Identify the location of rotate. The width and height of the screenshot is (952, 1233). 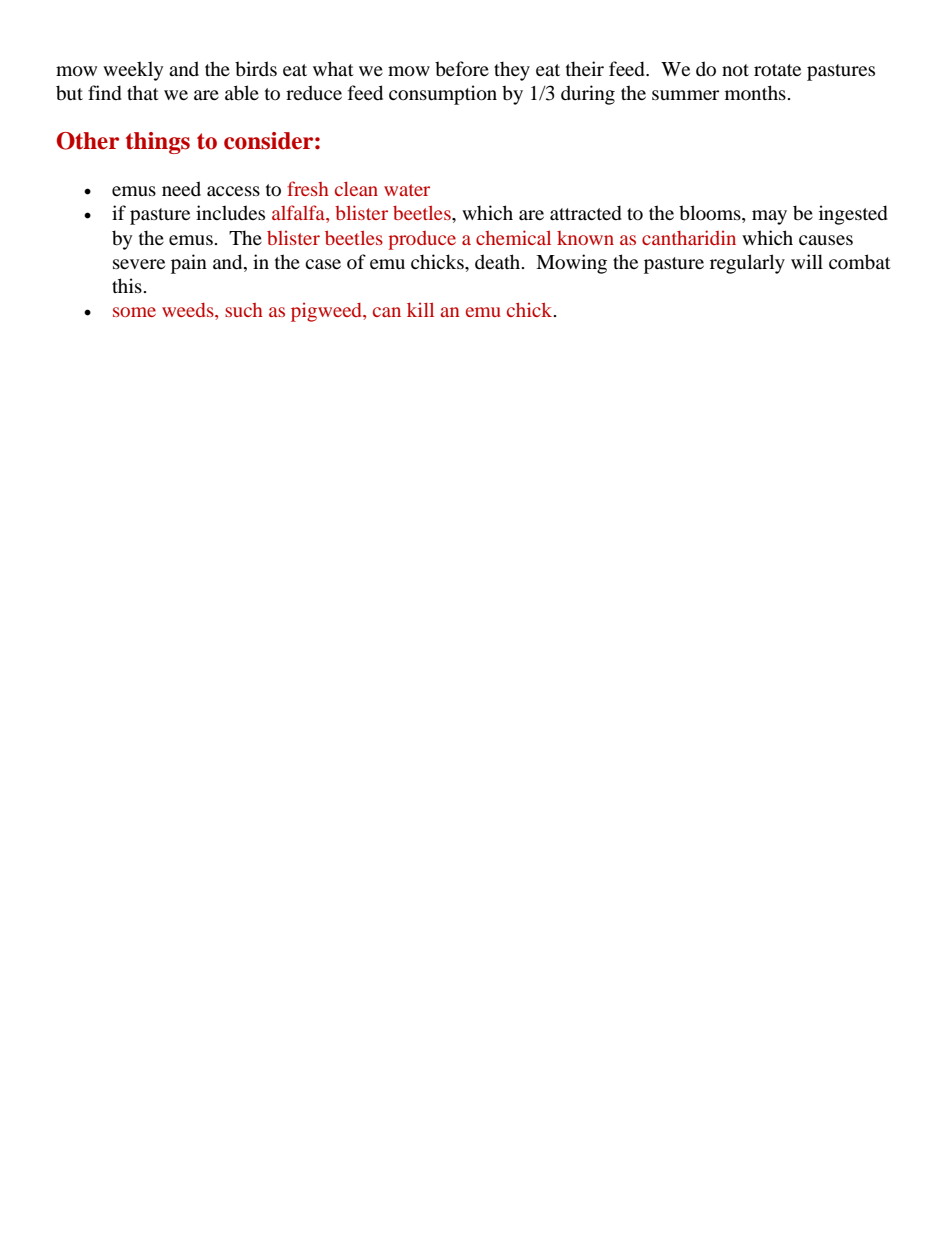
(777, 70).
